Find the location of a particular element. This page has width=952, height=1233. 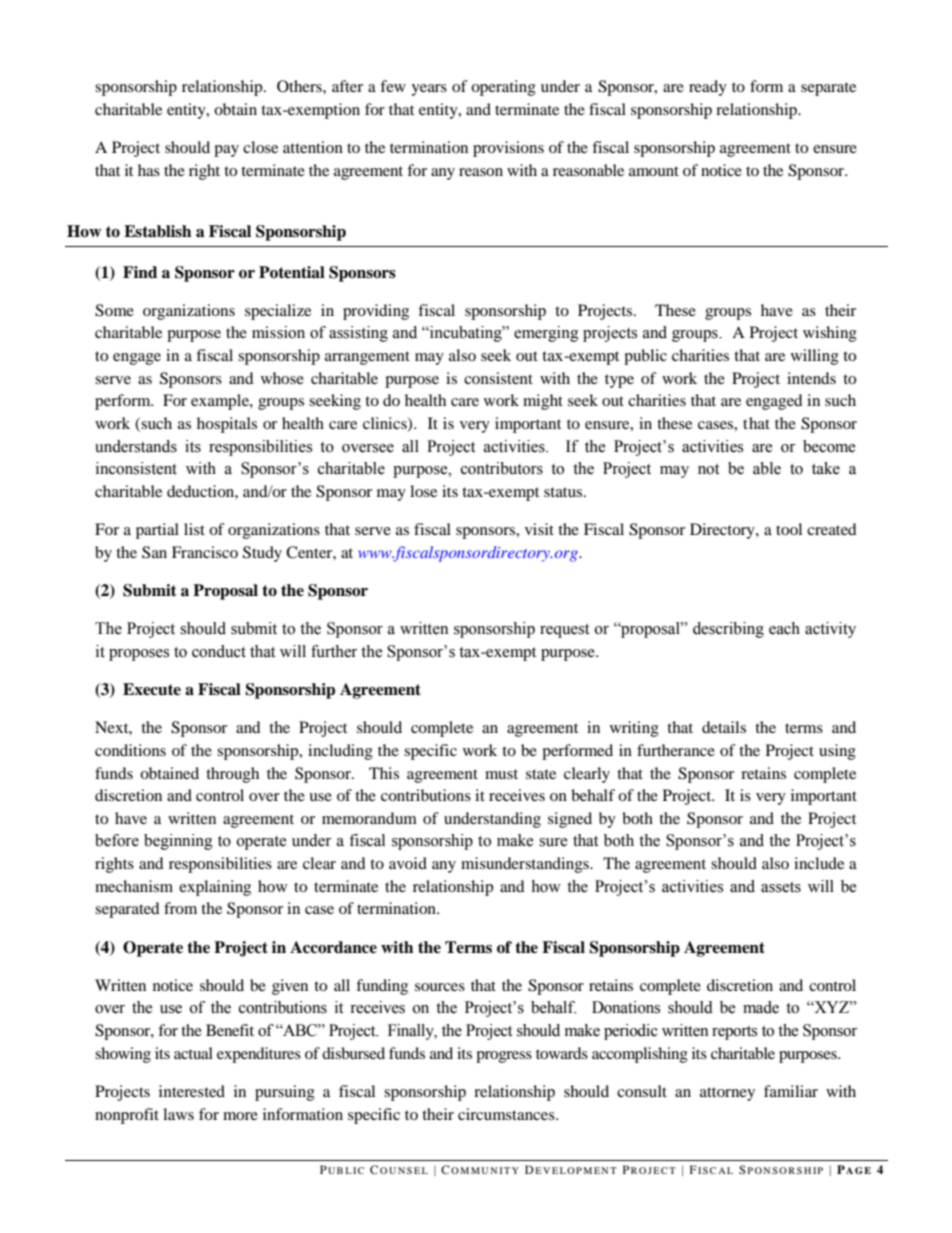

interested is located at coordinates (192, 1091).
